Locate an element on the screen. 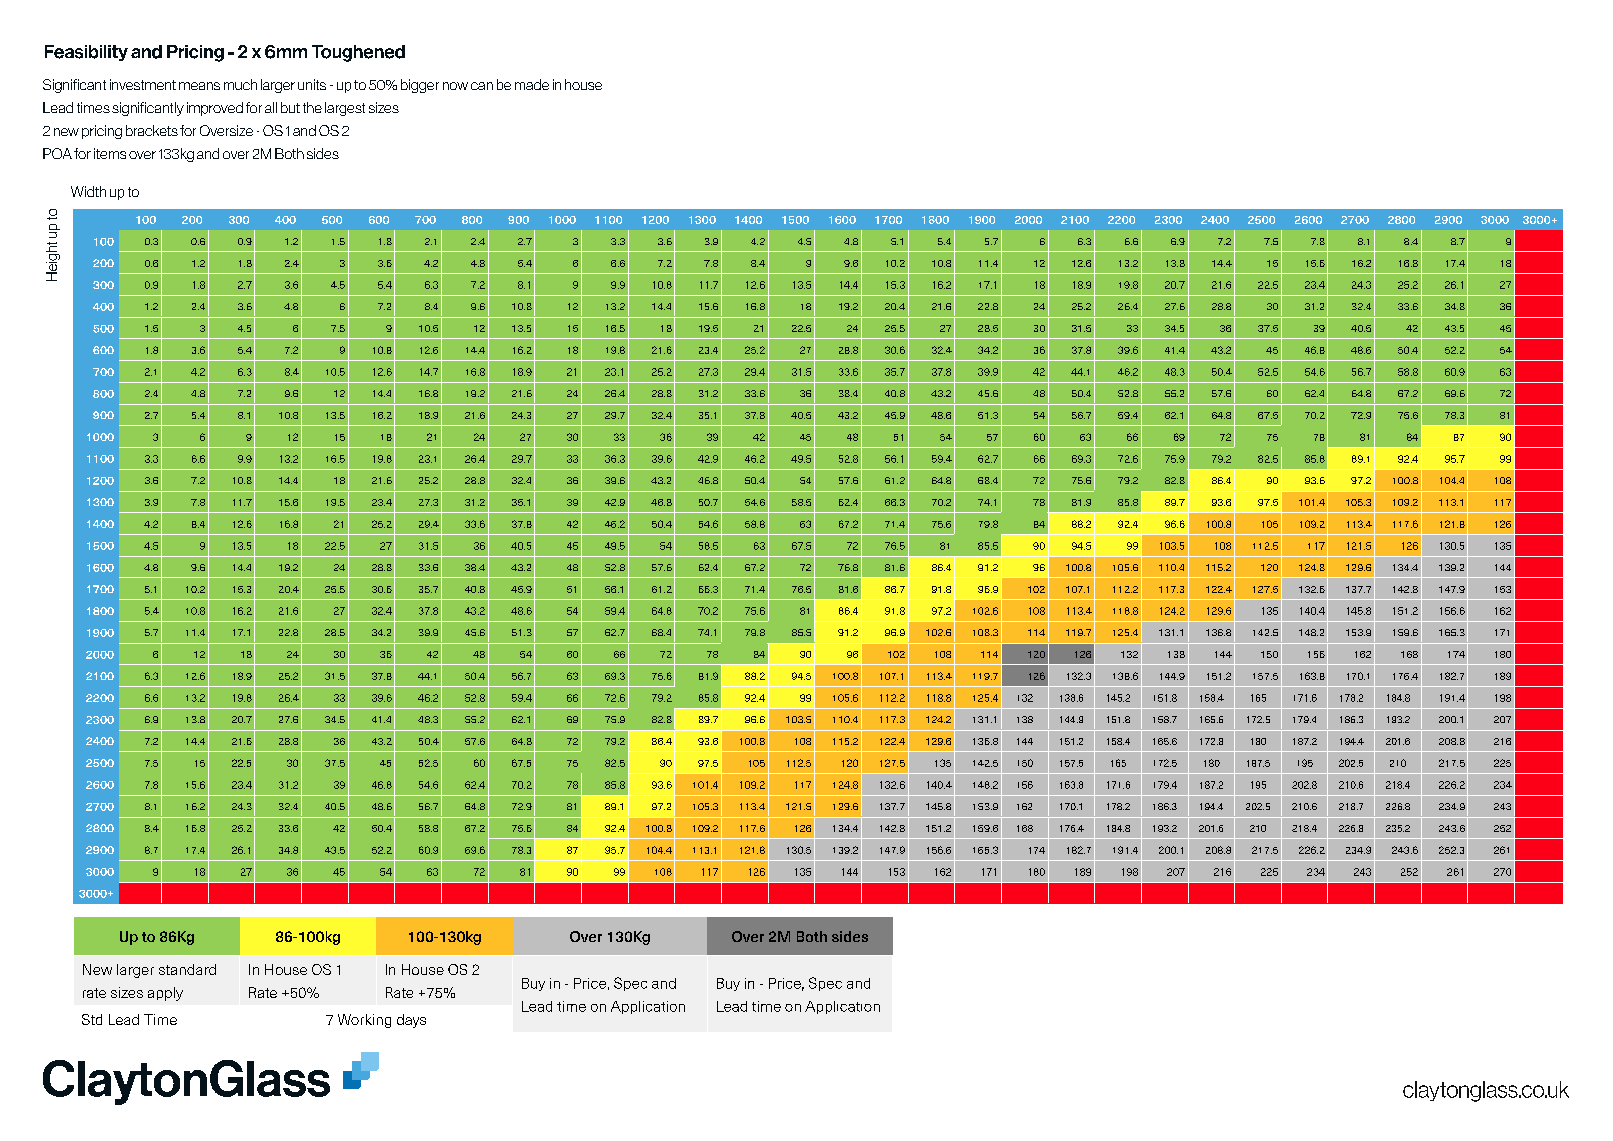 The width and height of the screenshot is (1613, 1141). Working is located at coordinates (364, 1021).
